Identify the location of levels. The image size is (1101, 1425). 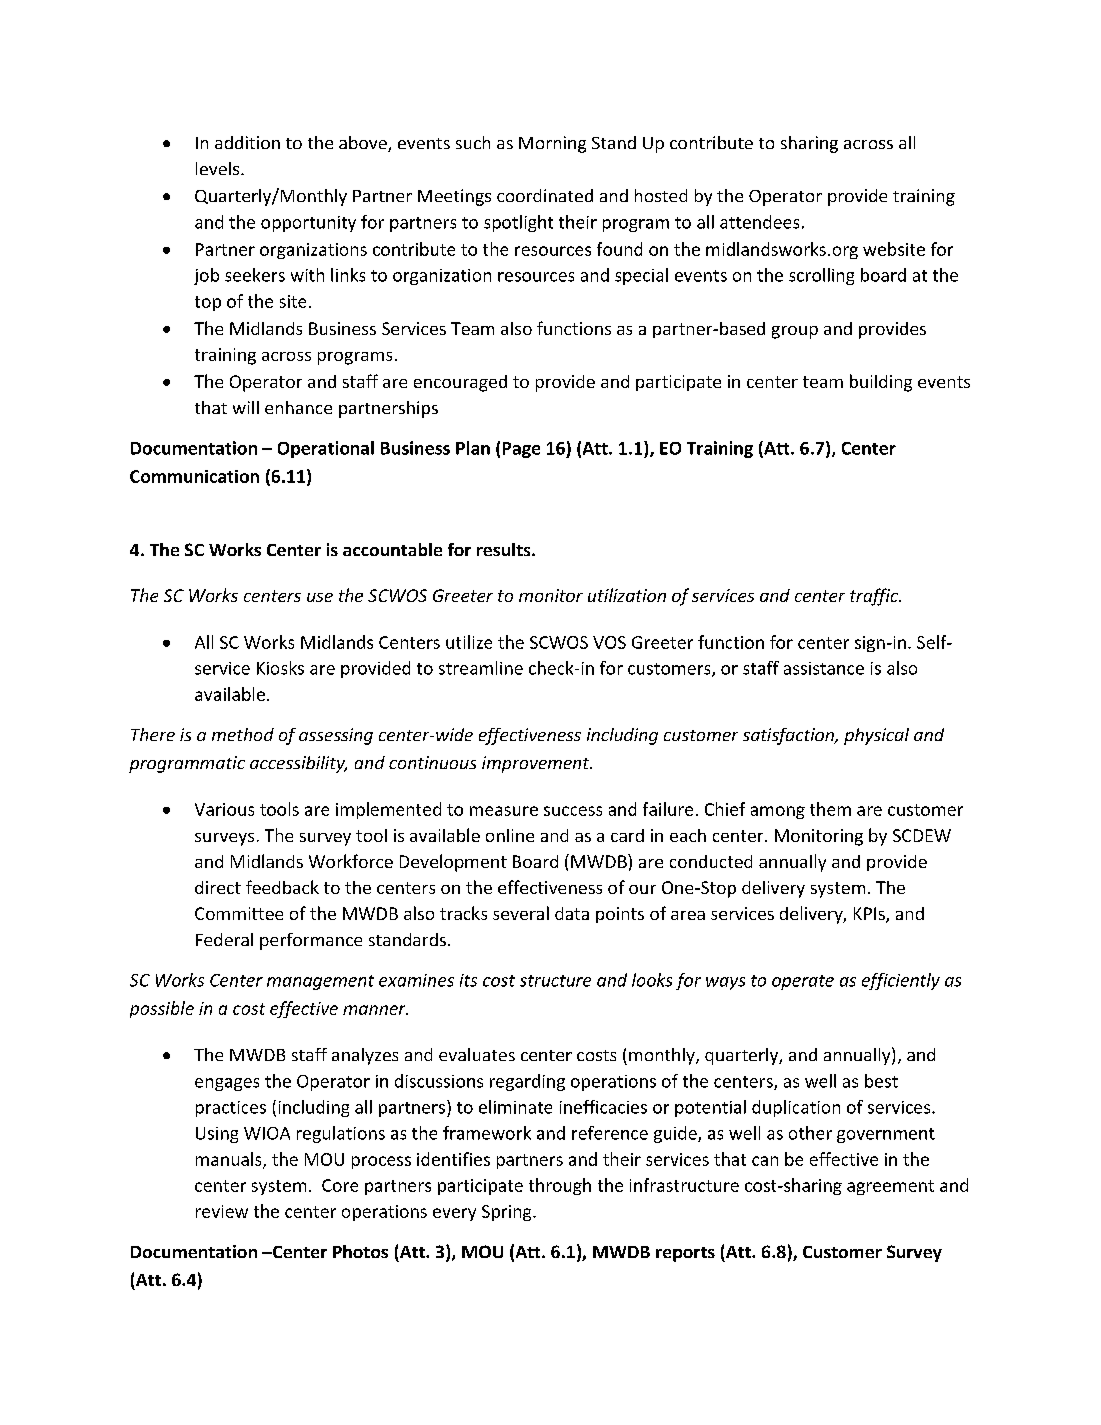
(219, 168).
